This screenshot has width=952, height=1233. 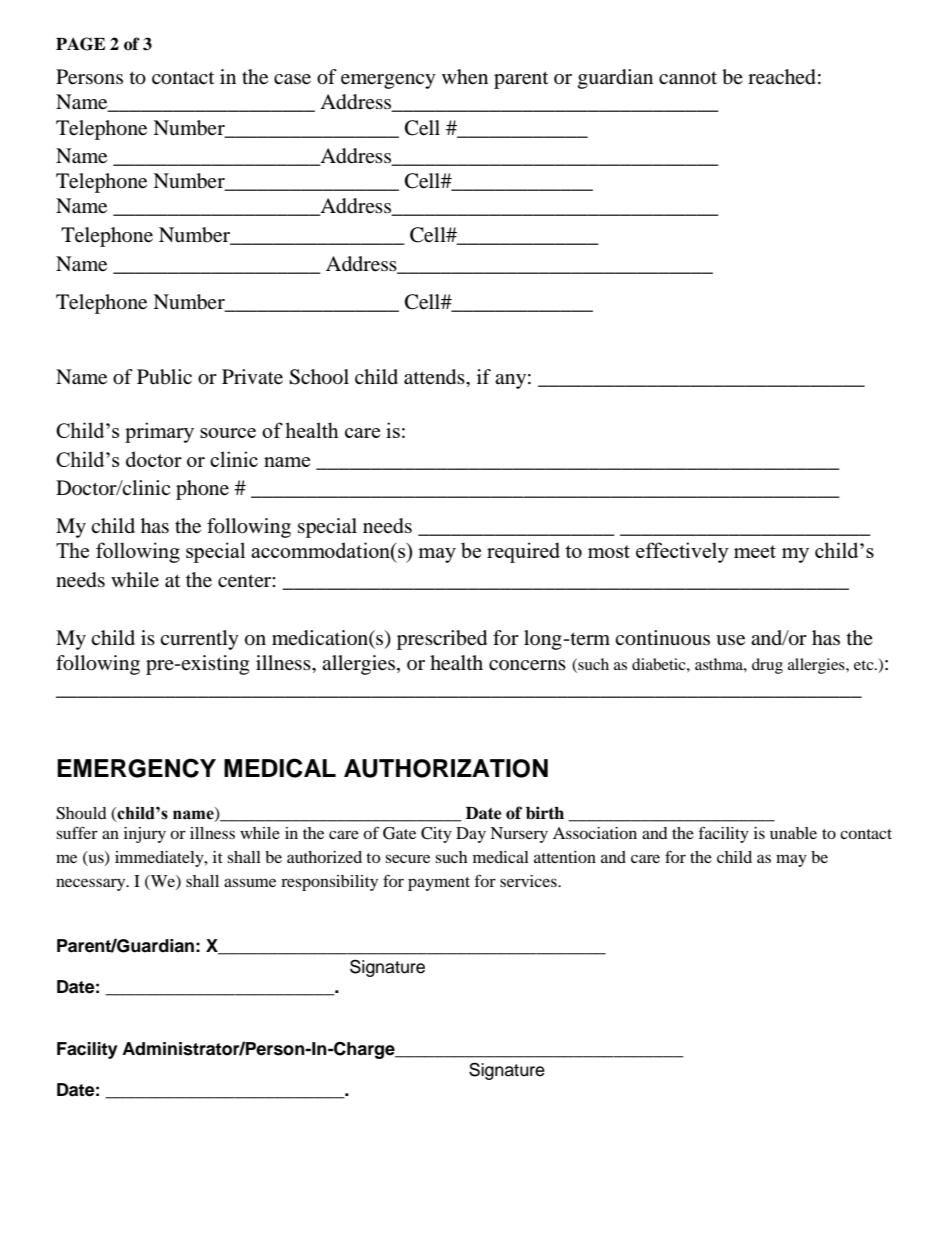 I want to click on use, so click(x=730, y=640).
